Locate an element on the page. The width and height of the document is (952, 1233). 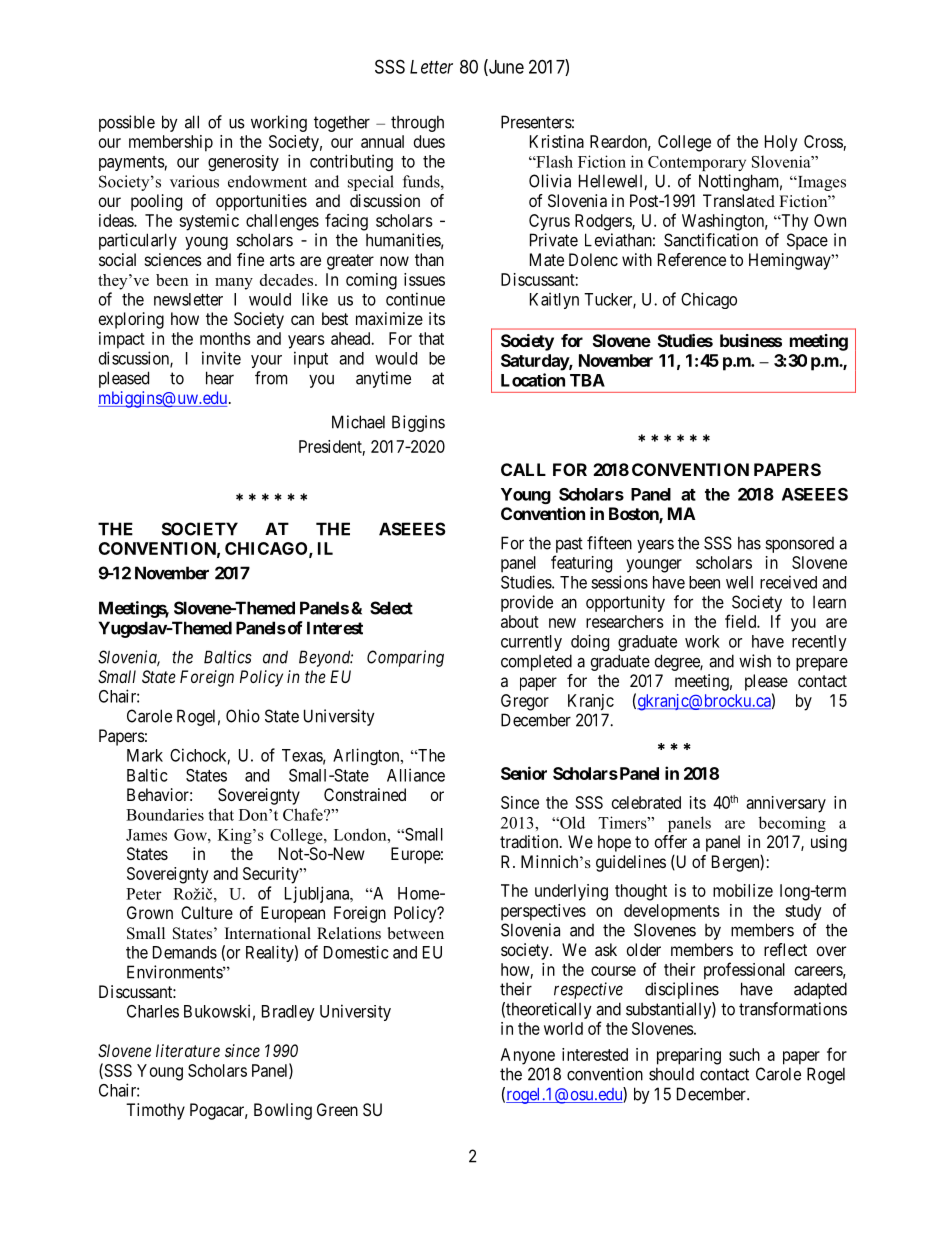
such is located at coordinates (744, 1054).
